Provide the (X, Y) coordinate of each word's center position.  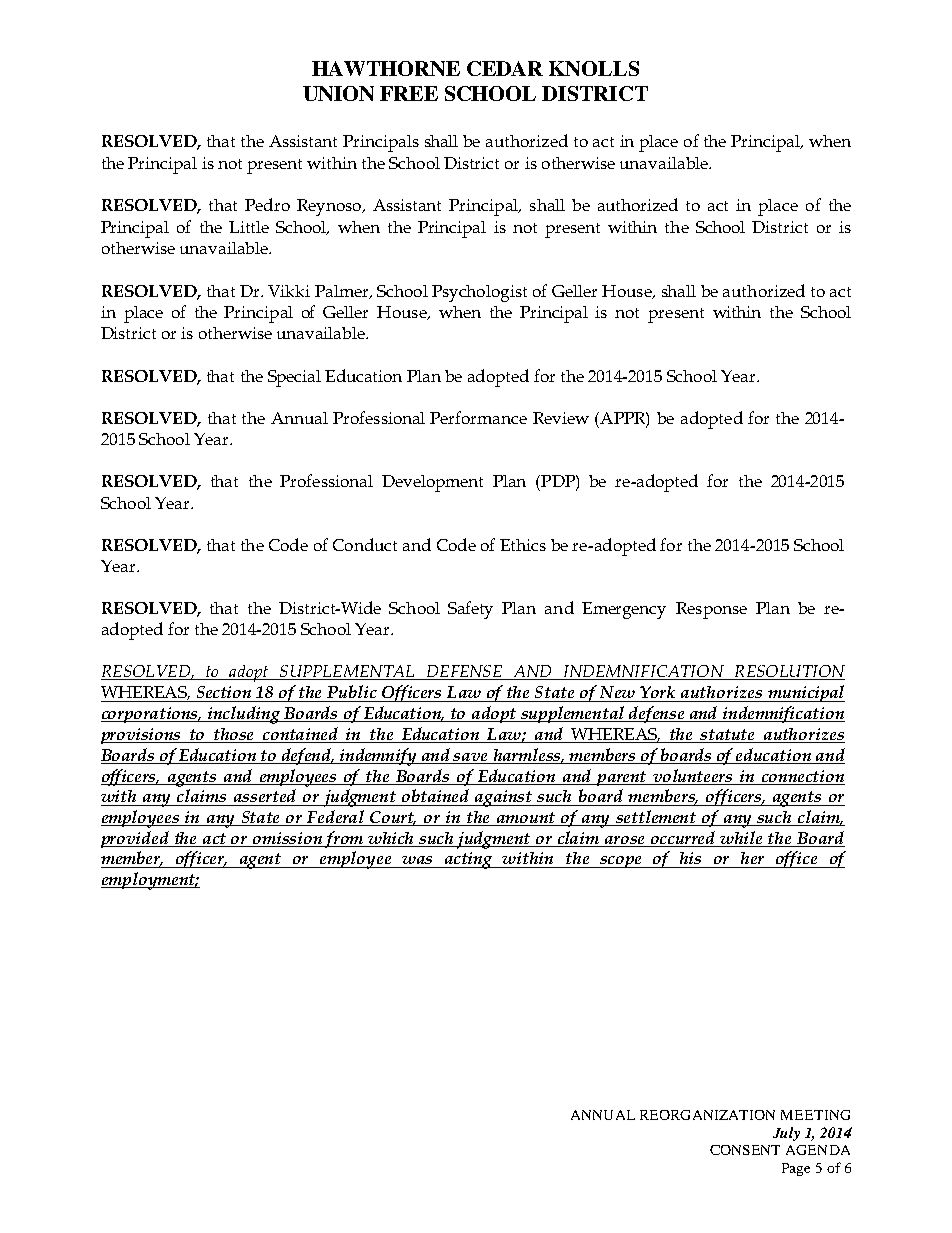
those (234, 735)
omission (287, 838)
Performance (478, 417)
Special (294, 378)
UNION (338, 93)
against (504, 798)
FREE (409, 93)
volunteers (692, 775)
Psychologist (479, 293)
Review (561, 418)
